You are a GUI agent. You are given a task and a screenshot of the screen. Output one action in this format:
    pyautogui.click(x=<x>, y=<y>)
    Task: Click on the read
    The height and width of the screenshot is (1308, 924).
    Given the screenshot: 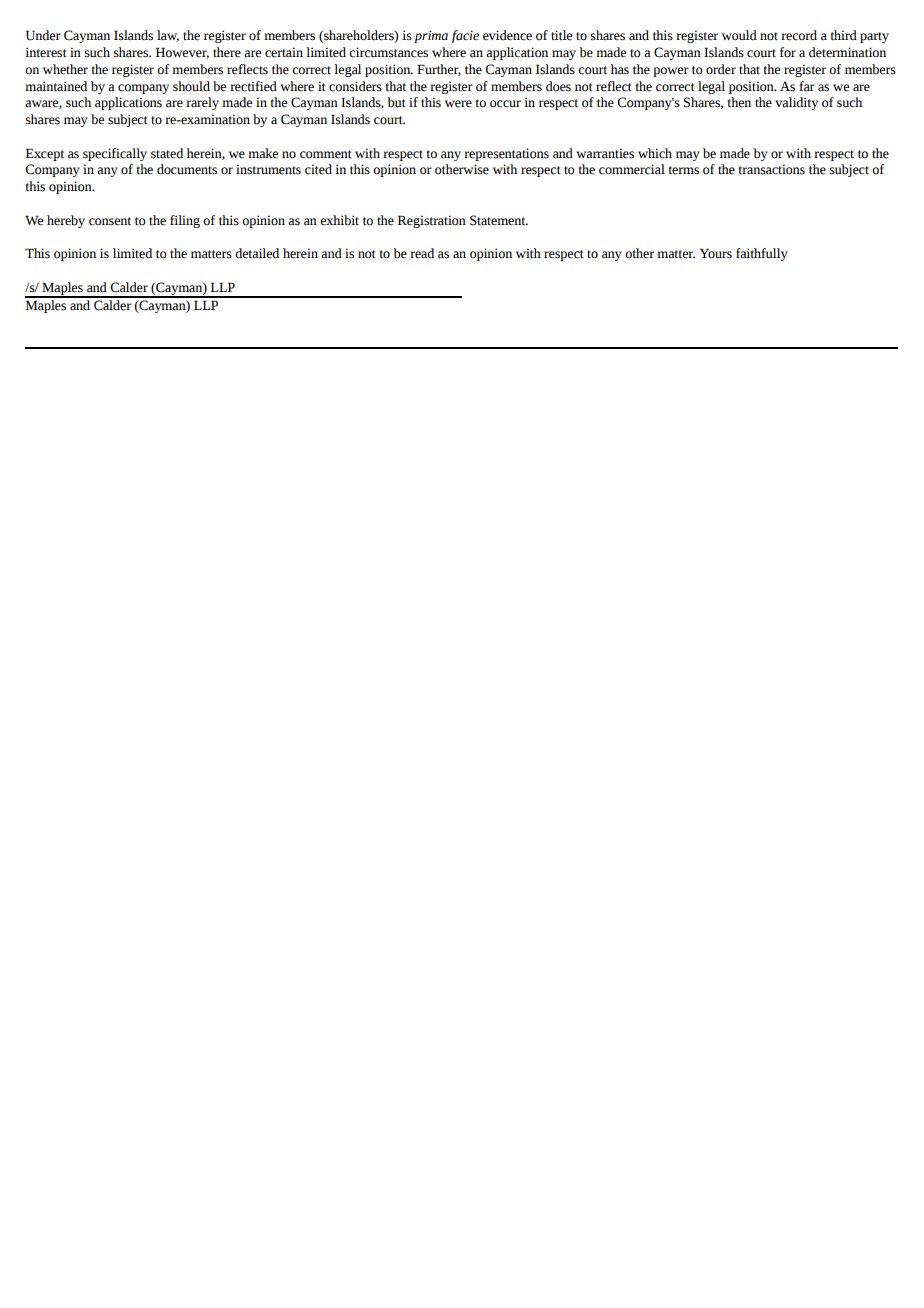 What is the action you would take?
    pyautogui.click(x=422, y=253)
